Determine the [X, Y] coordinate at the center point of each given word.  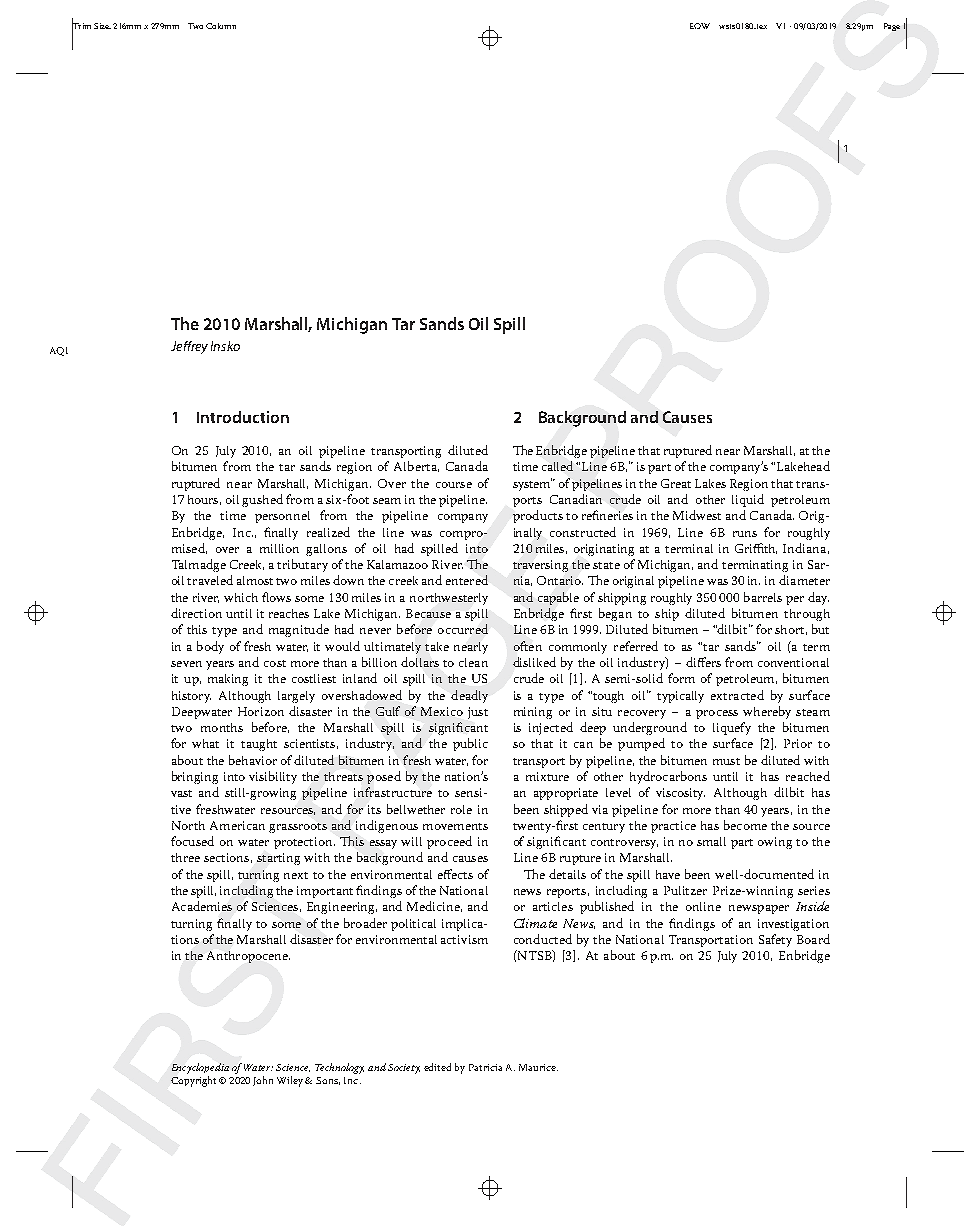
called [557, 466]
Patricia [485, 1067]
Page [892, 27]
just [478, 713]
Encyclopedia [200, 1068]
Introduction [243, 417]
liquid [748, 500]
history [191, 697]
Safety [775, 940]
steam [813, 712]
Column [221, 26]
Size [102, 26]
